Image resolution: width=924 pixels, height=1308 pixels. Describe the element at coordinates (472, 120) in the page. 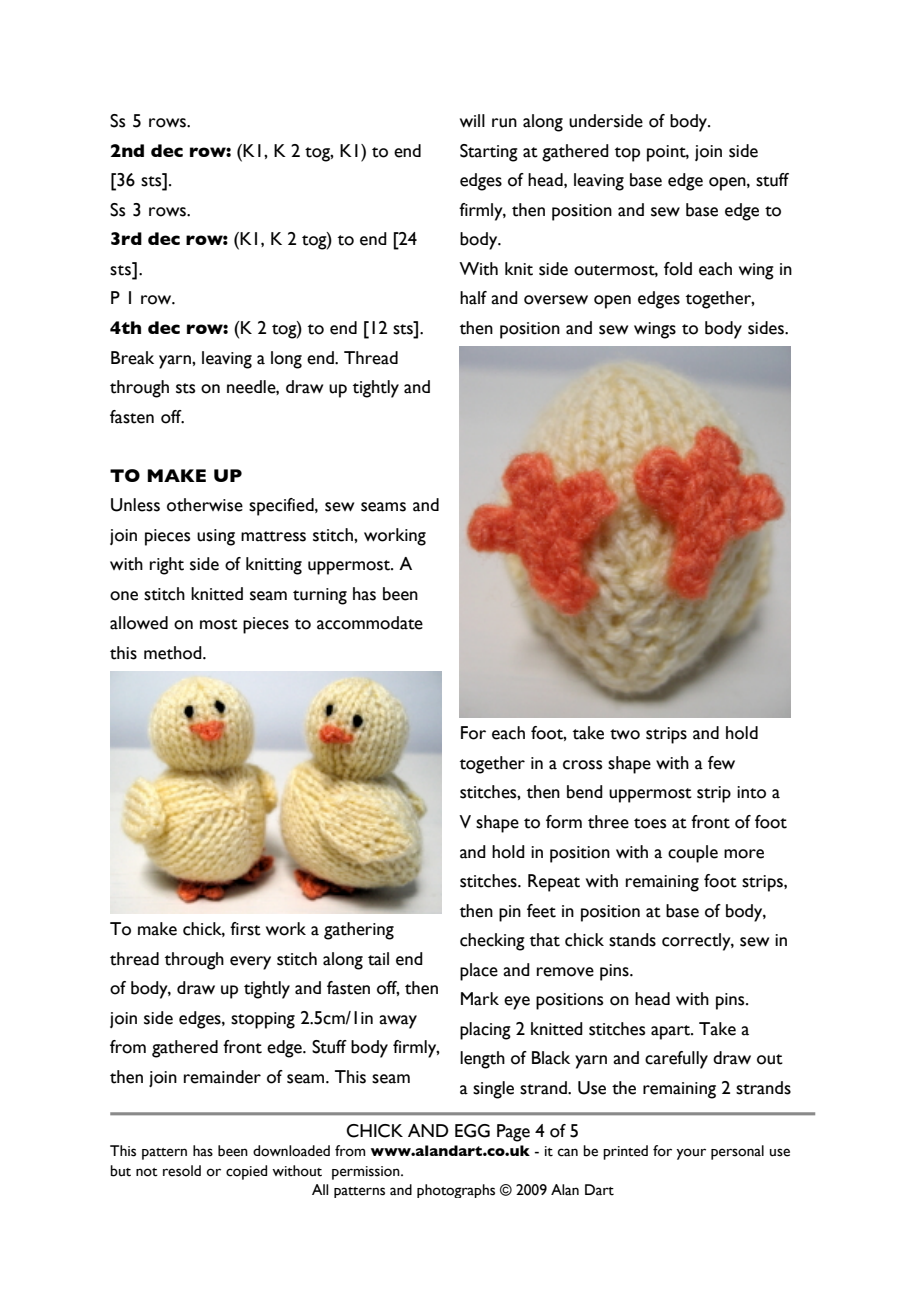

I see `will` at that location.
